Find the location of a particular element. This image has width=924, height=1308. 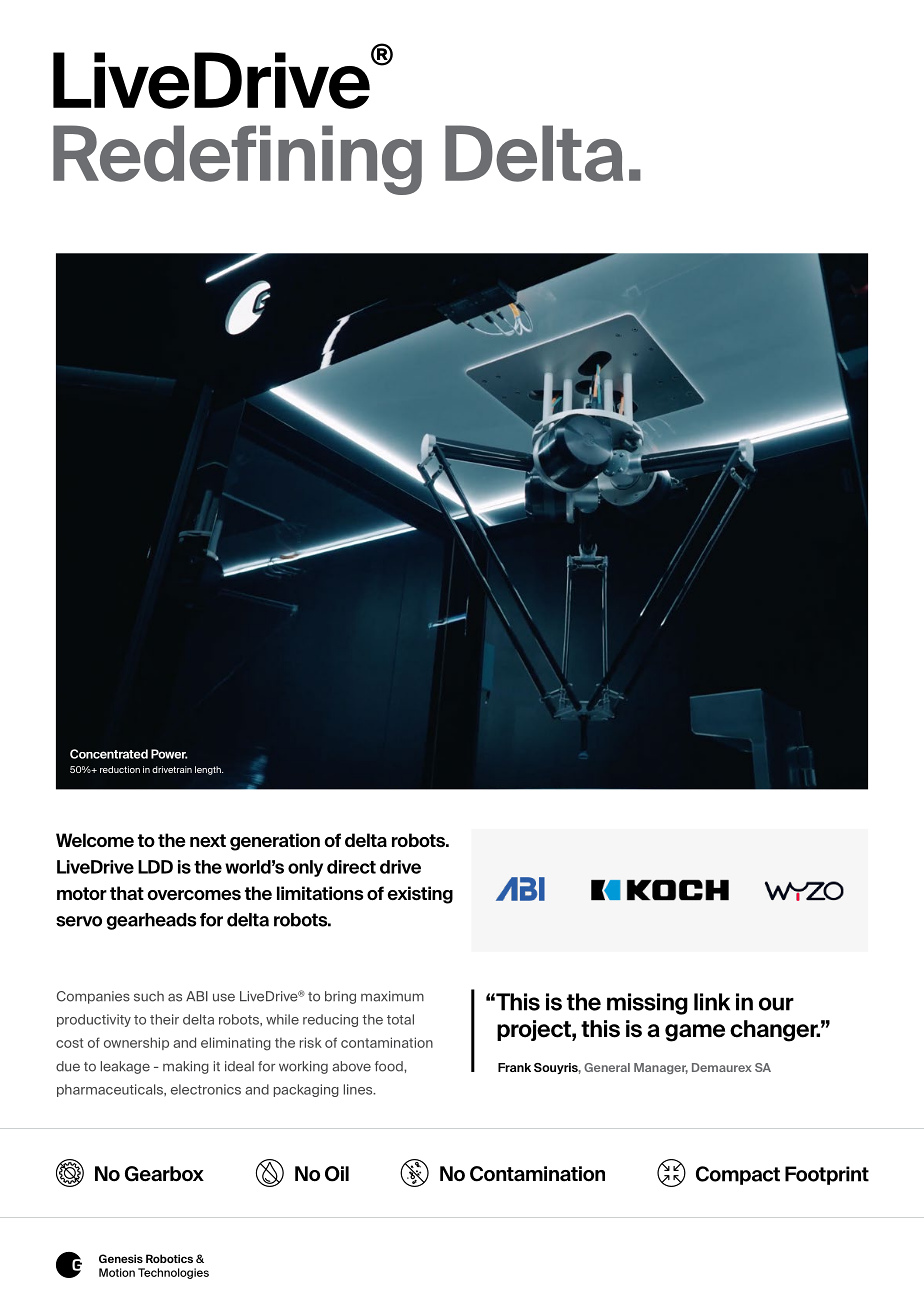

Redefining is located at coordinates (237, 160).
